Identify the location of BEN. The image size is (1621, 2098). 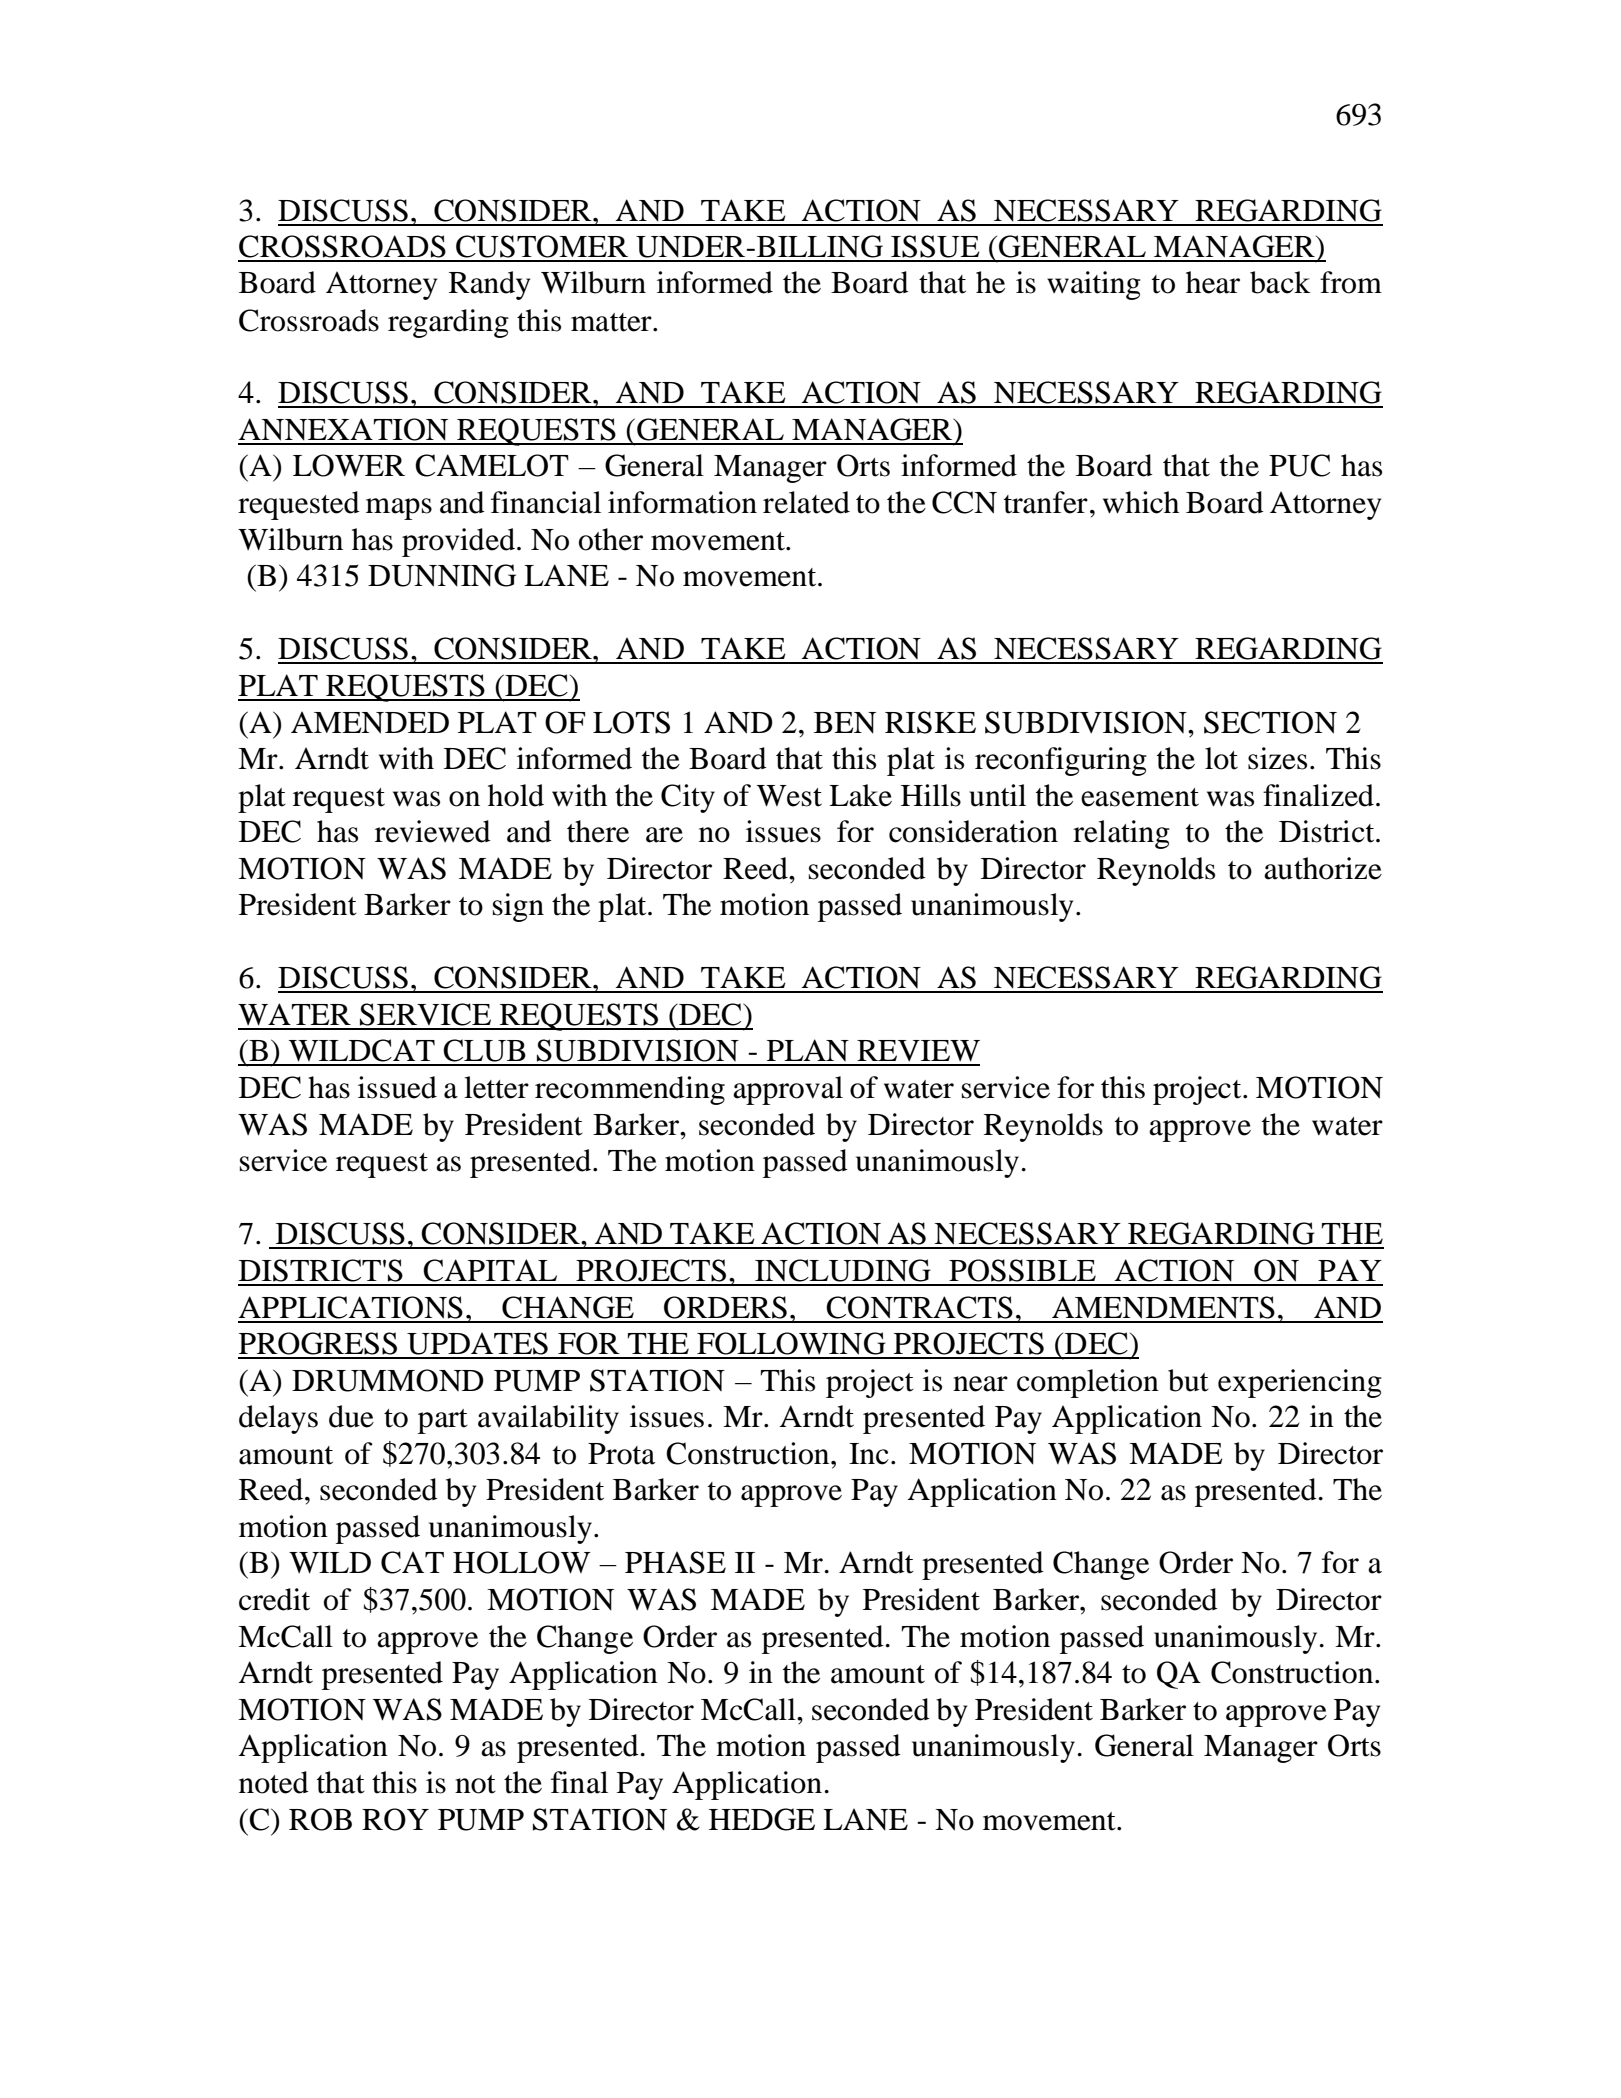
(845, 722).
